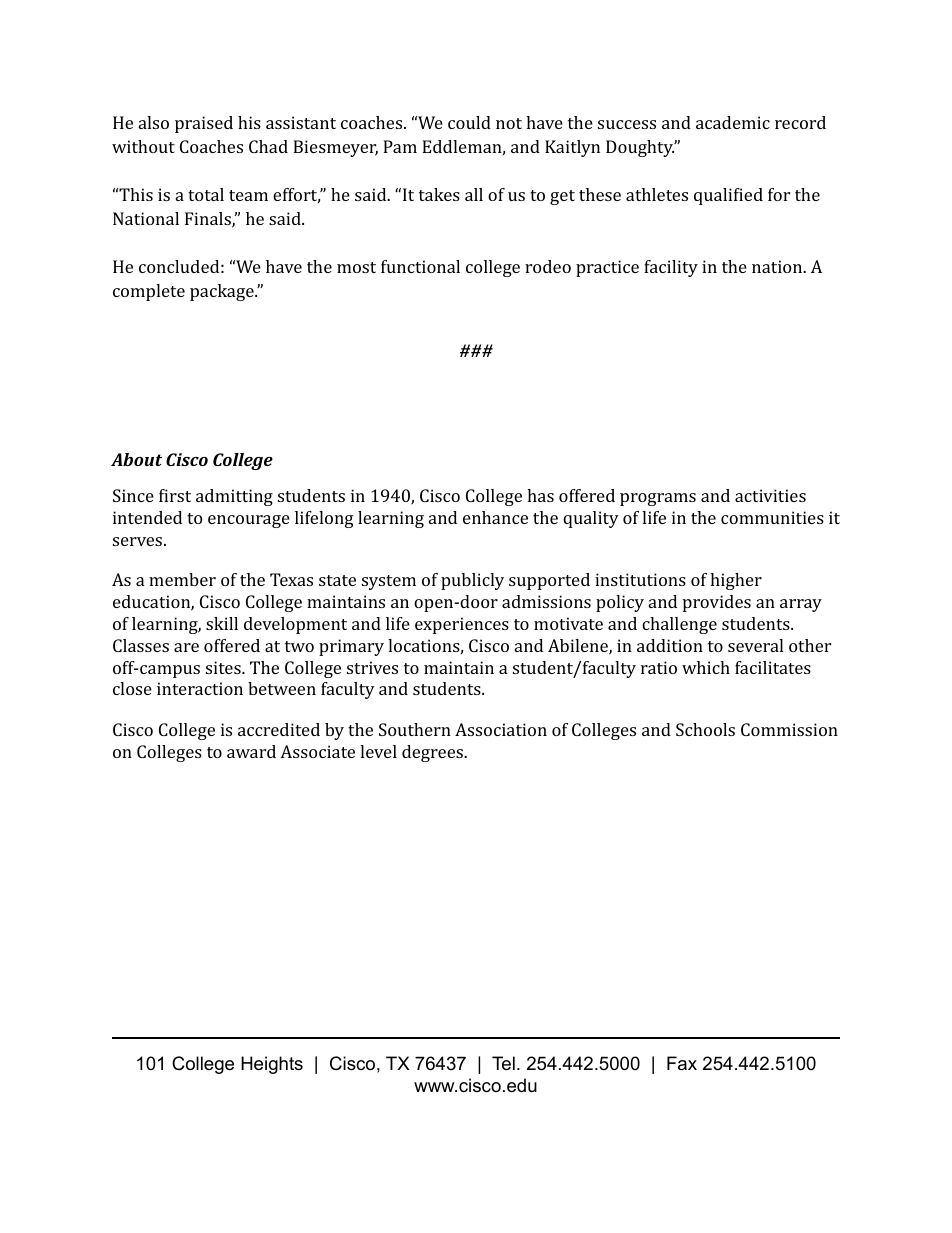  I want to click on Fax, so click(682, 1063).
